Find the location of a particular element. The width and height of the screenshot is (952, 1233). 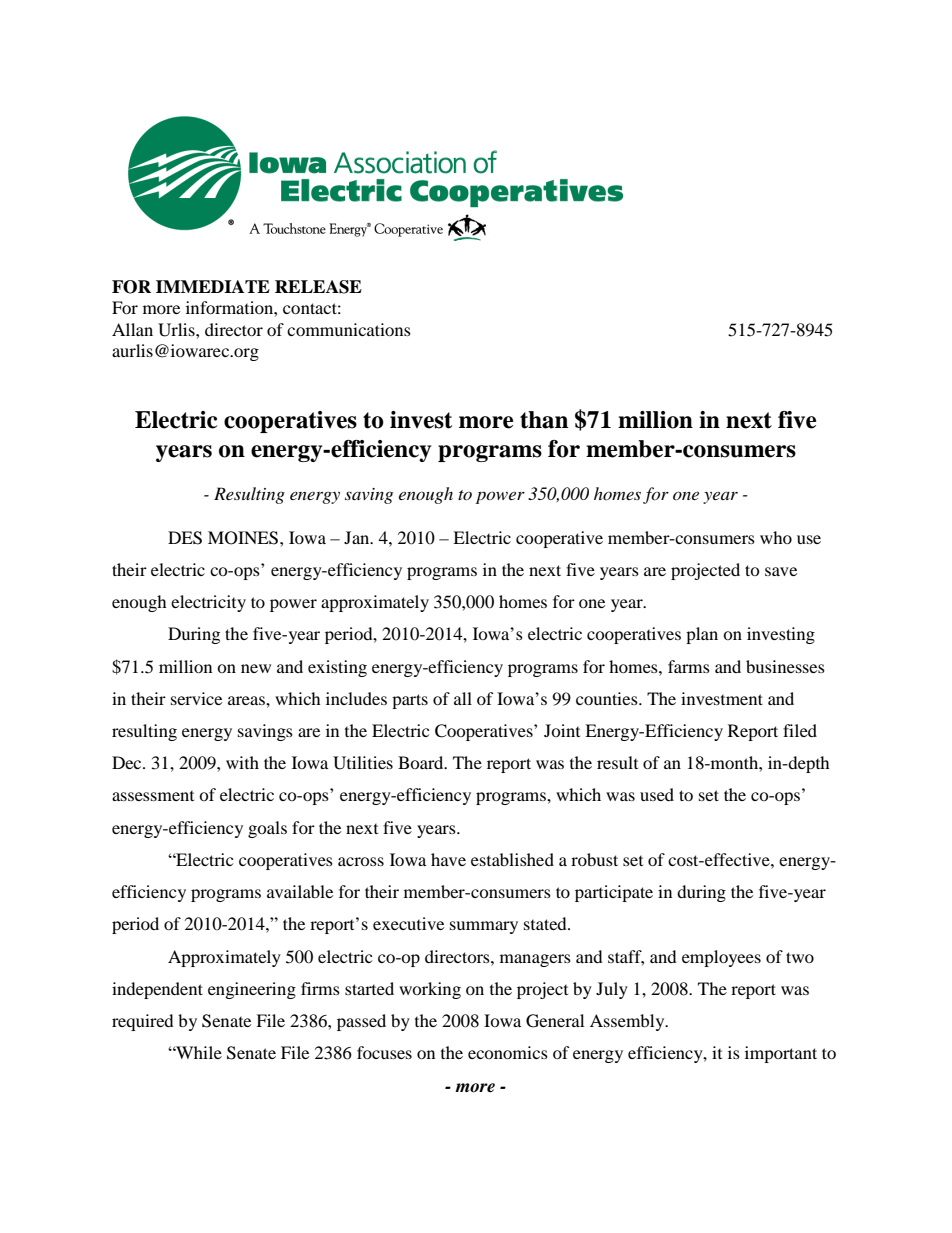

required is located at coordinates (143, 1022).
